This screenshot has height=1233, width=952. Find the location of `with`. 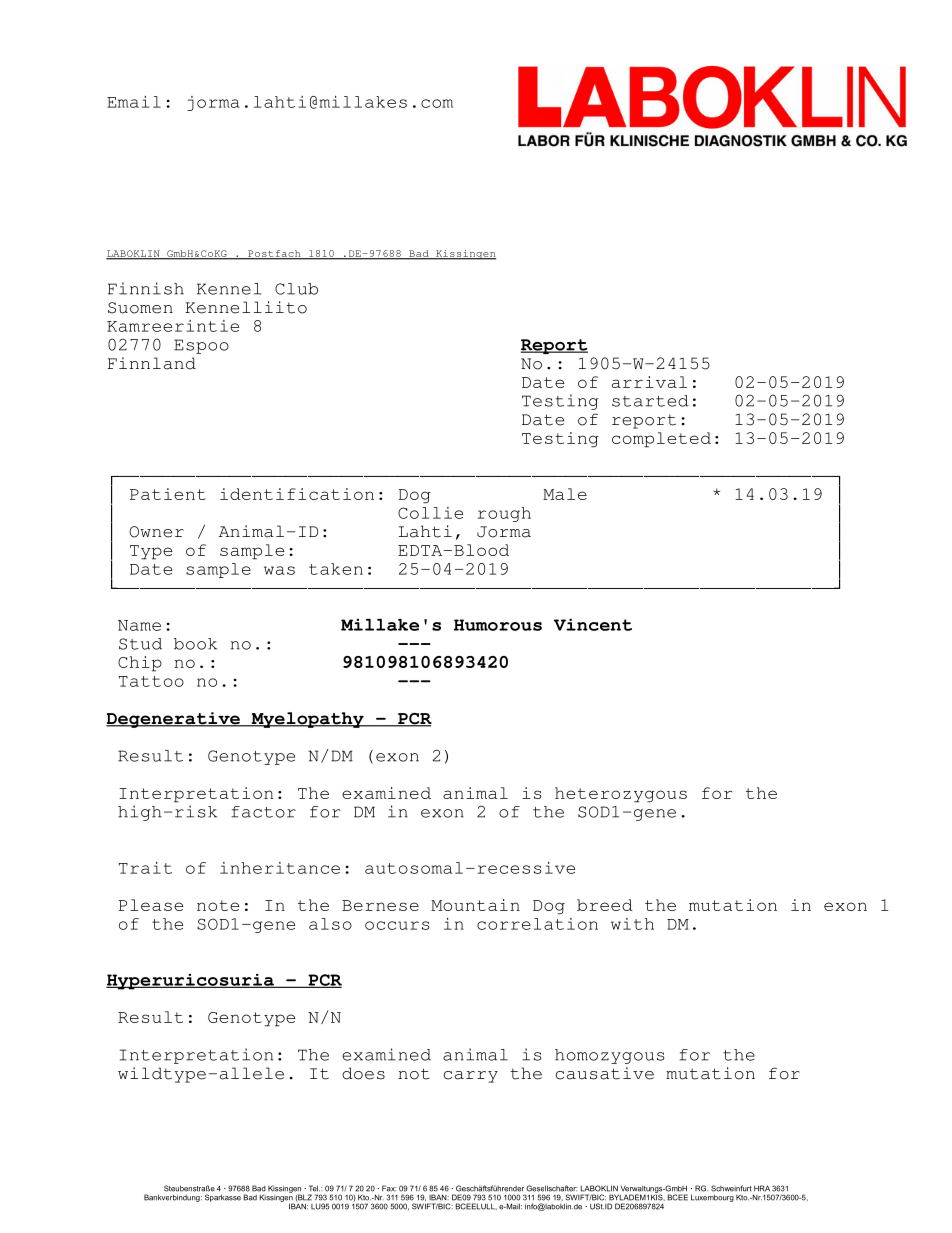

with is located at coordinates (632, 924).
